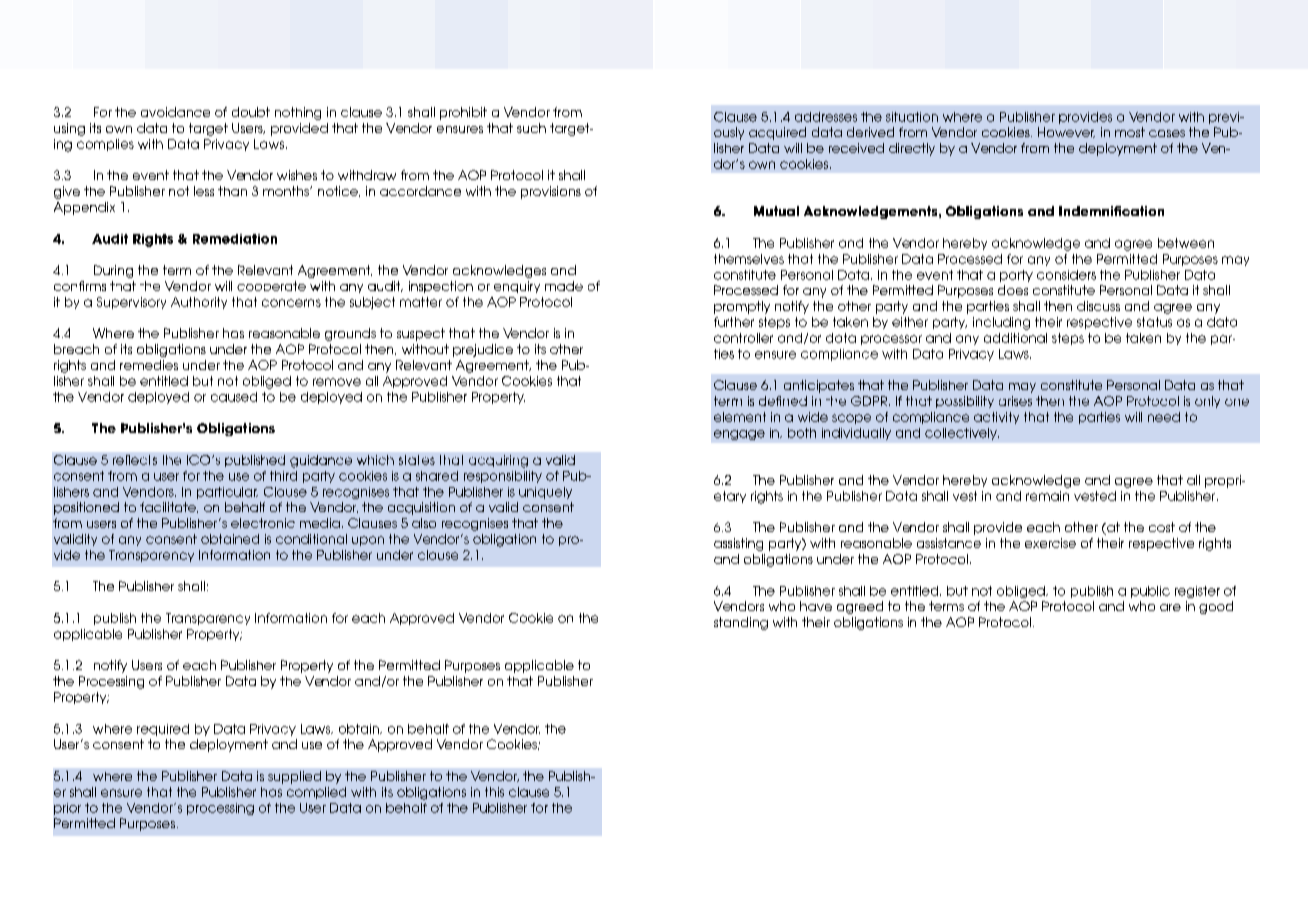 Image resolution: width=1308 pixels, height=924 pixels. Describe the element at coordinates (311, 539) in the screenshot. I see `conditional` at that location.
